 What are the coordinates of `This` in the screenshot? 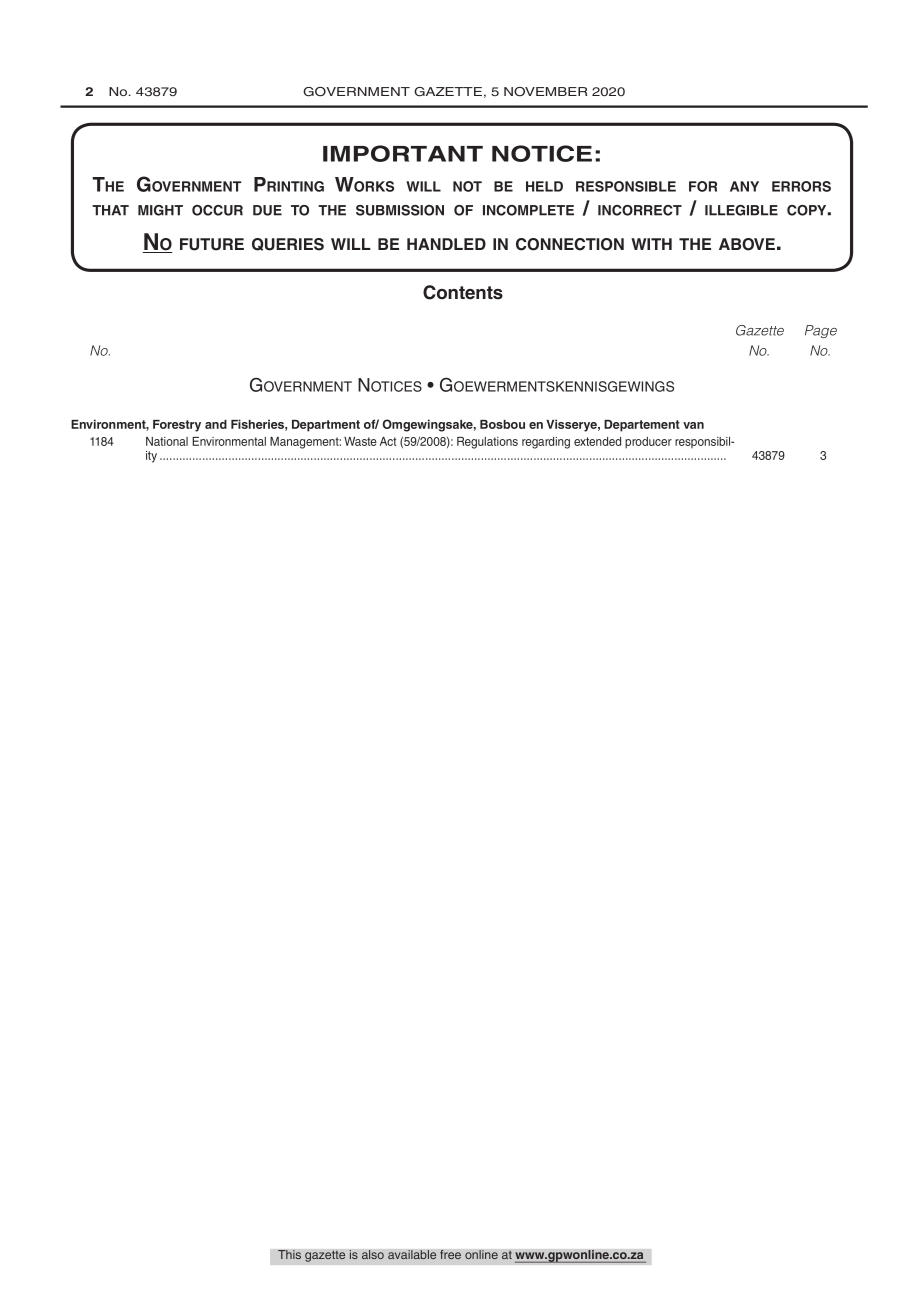 It's located at (289, 1255).
